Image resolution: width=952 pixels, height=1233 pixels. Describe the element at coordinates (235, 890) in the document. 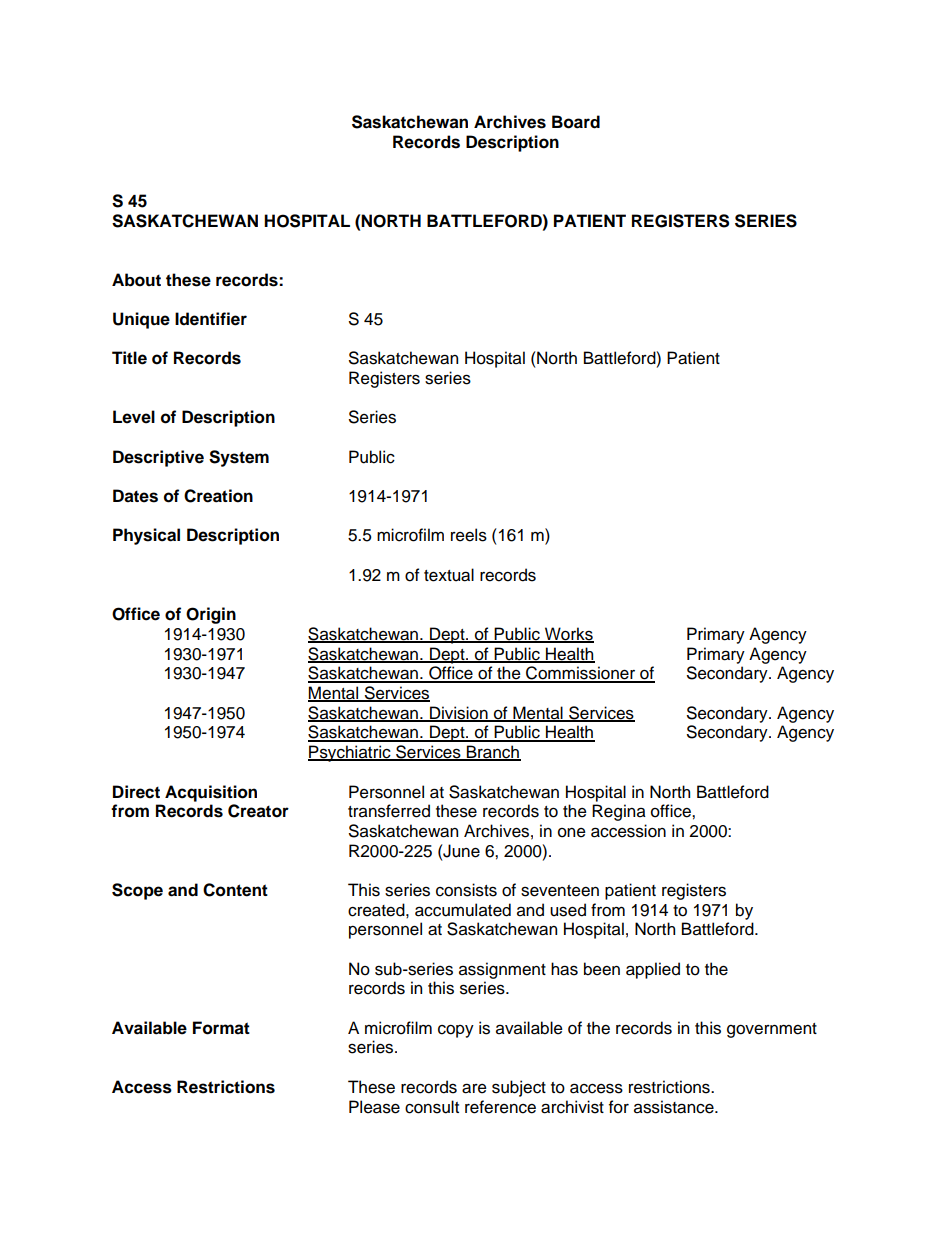

I see `Content` at that location.
